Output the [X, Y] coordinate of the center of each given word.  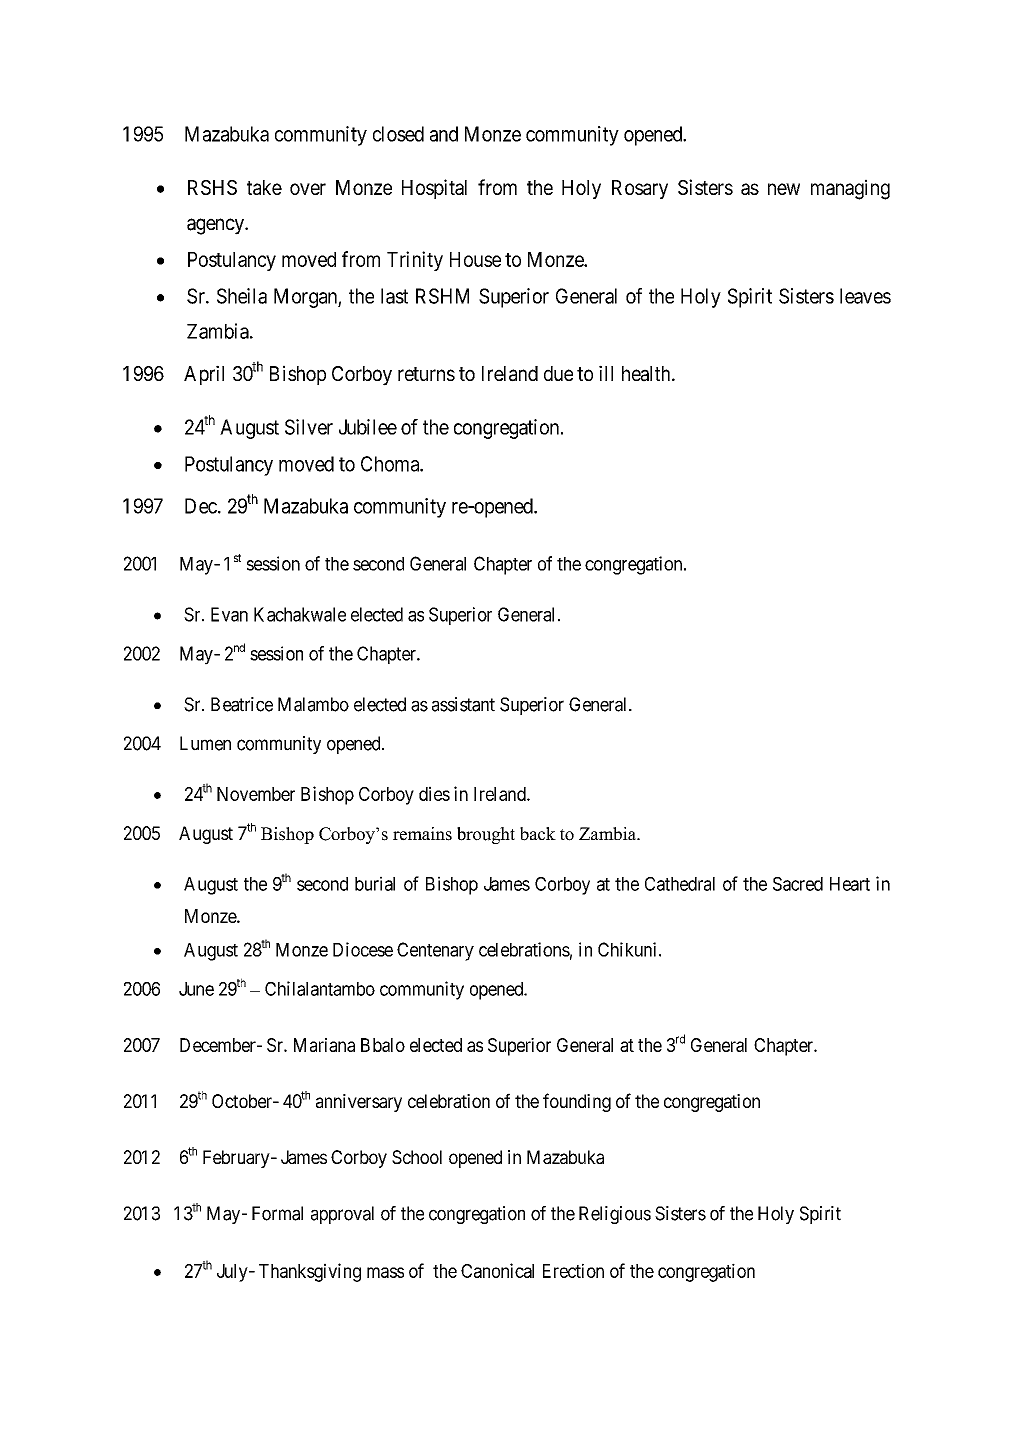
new [784, 189]
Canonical [497, 1270]
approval [342, 1215]
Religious [615, 1215]
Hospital [434, 189]
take [264, 187]
